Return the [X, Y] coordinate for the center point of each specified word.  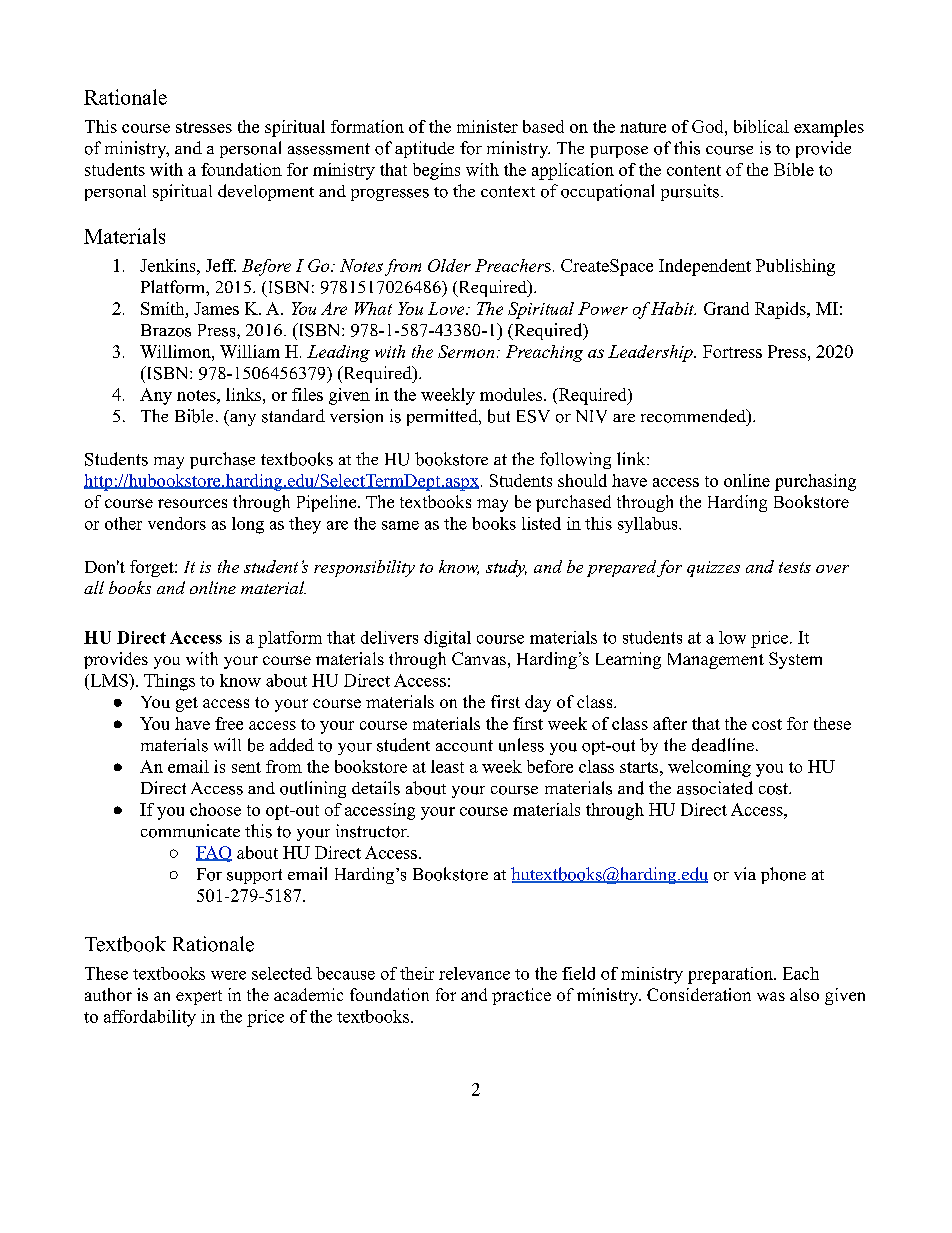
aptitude [424, 149]
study [506, 568]
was [771, 996]
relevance [474, 973]
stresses [204, 127]
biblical [761, 126]
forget [153, 568]
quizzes [713, 569]
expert [199, 997]
